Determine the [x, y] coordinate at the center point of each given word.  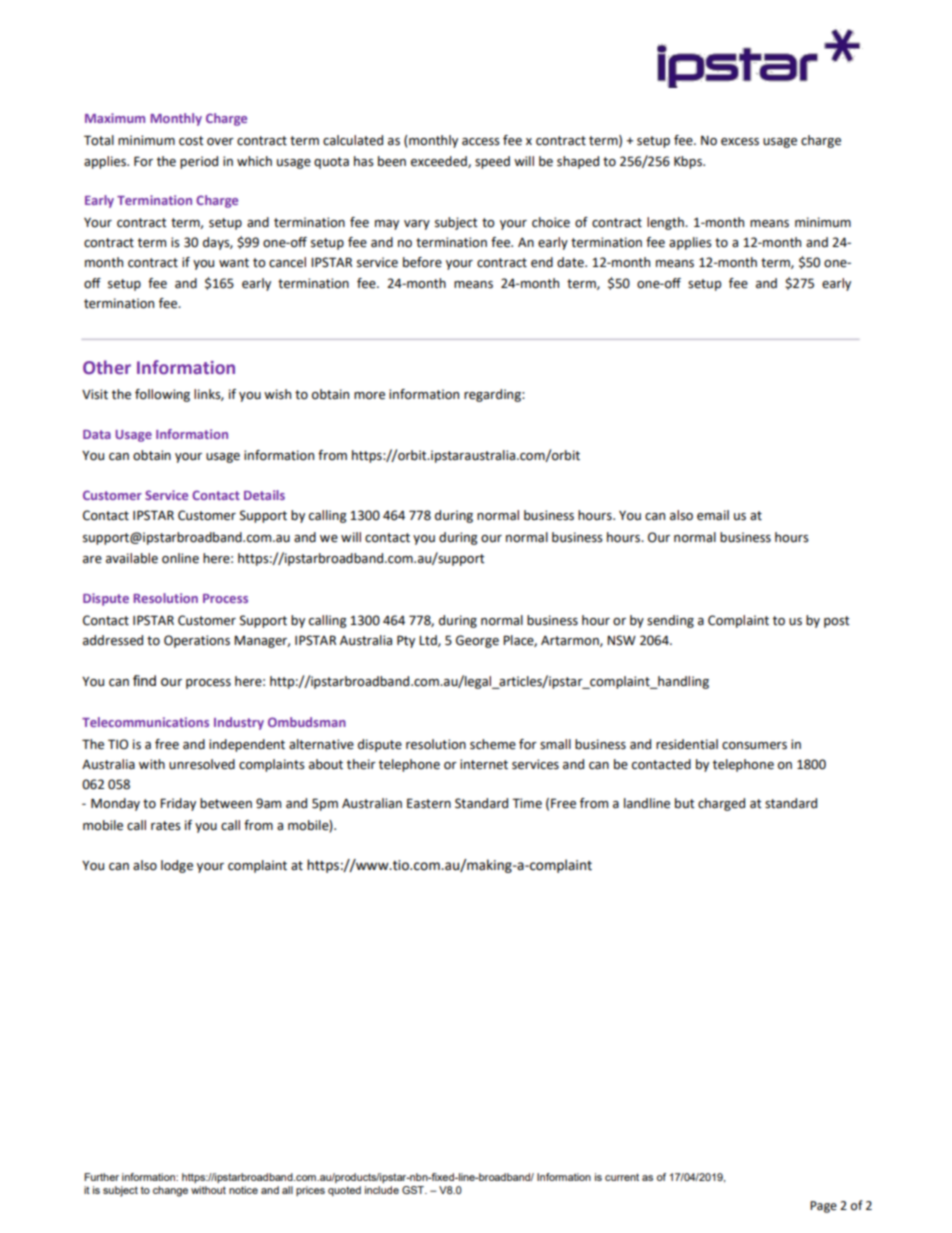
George [477, 641]
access [481, 142]
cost [191, 141]
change [170, 1191]
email [713, 515]
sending [670, 621]
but [685, 803]
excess [740, 142]
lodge [177, 866]
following [162, 395]
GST [414, 1190]
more [369, 396]
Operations [197, 641]
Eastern [429, 803]
